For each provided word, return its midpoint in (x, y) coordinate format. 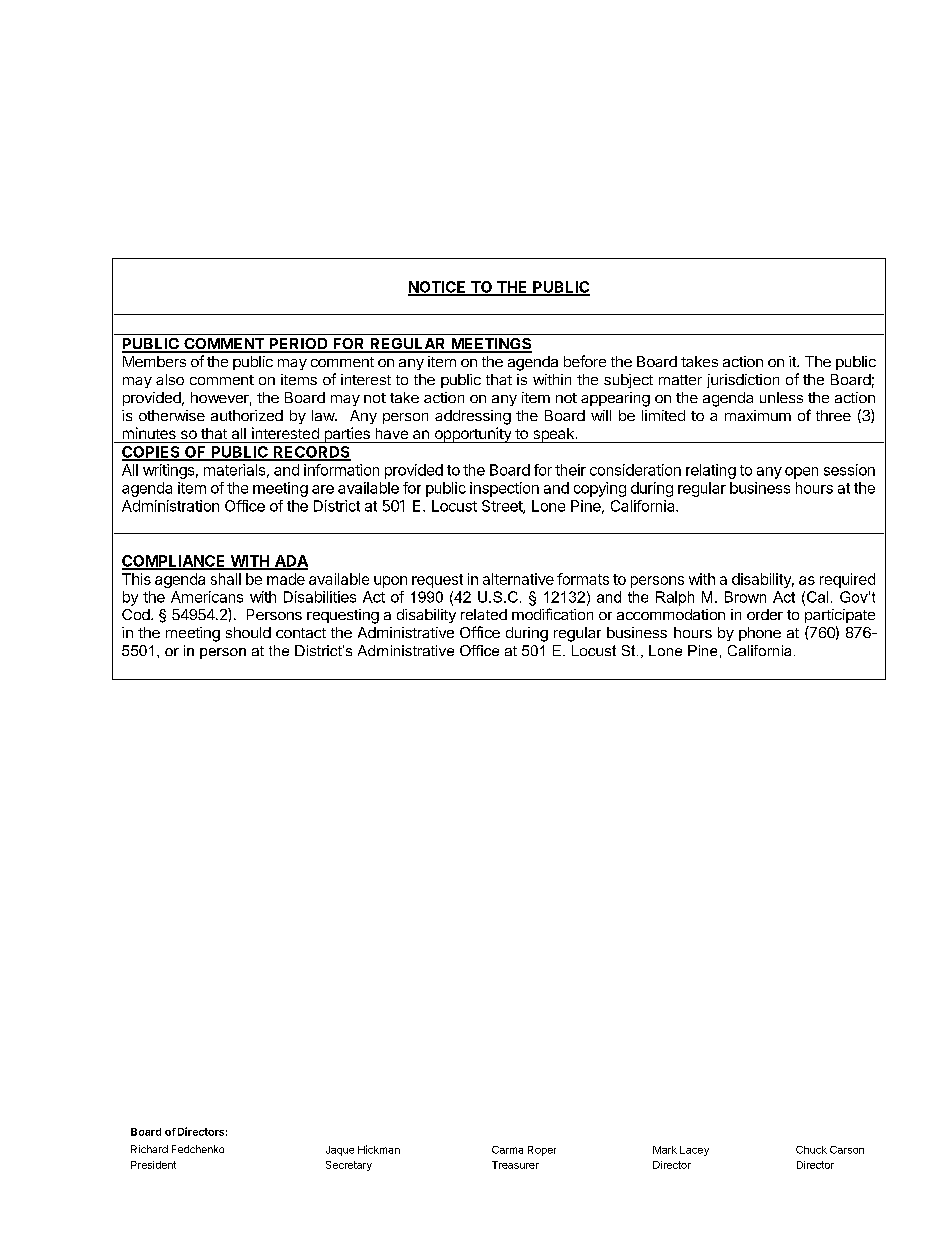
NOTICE (438, 288)
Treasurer (515, 1165)
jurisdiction (743, 381)
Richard (149, 1149)
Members (154, 361)
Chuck (811, 1150)
